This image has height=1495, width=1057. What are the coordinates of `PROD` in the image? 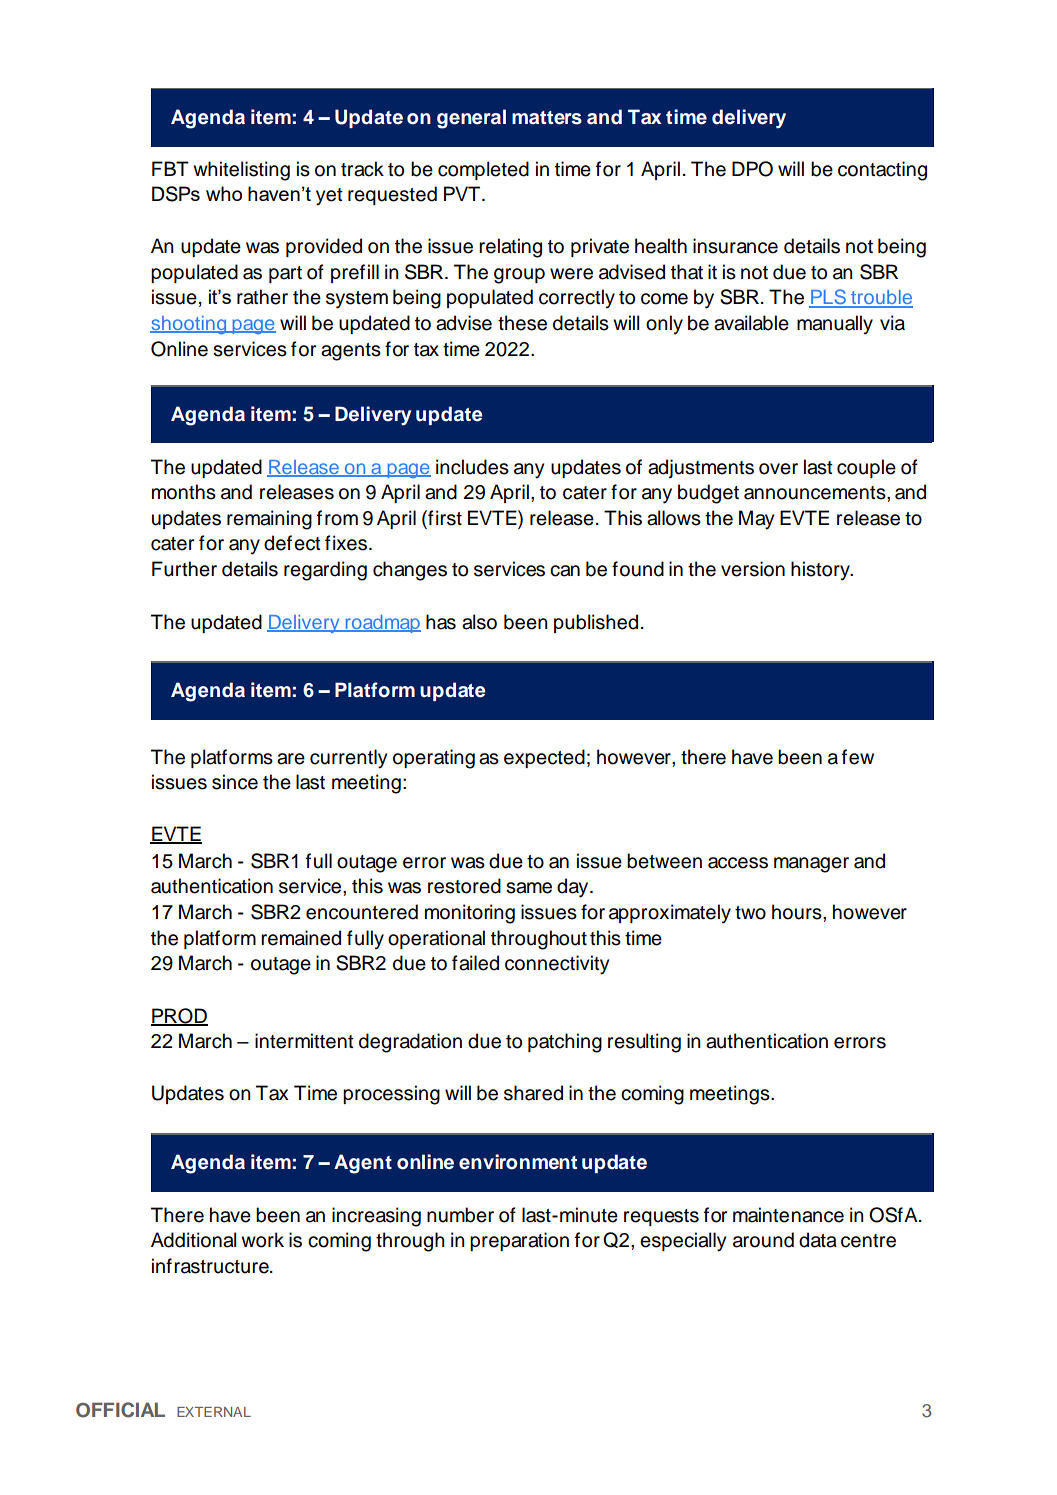 It's located at (179, 1017).
